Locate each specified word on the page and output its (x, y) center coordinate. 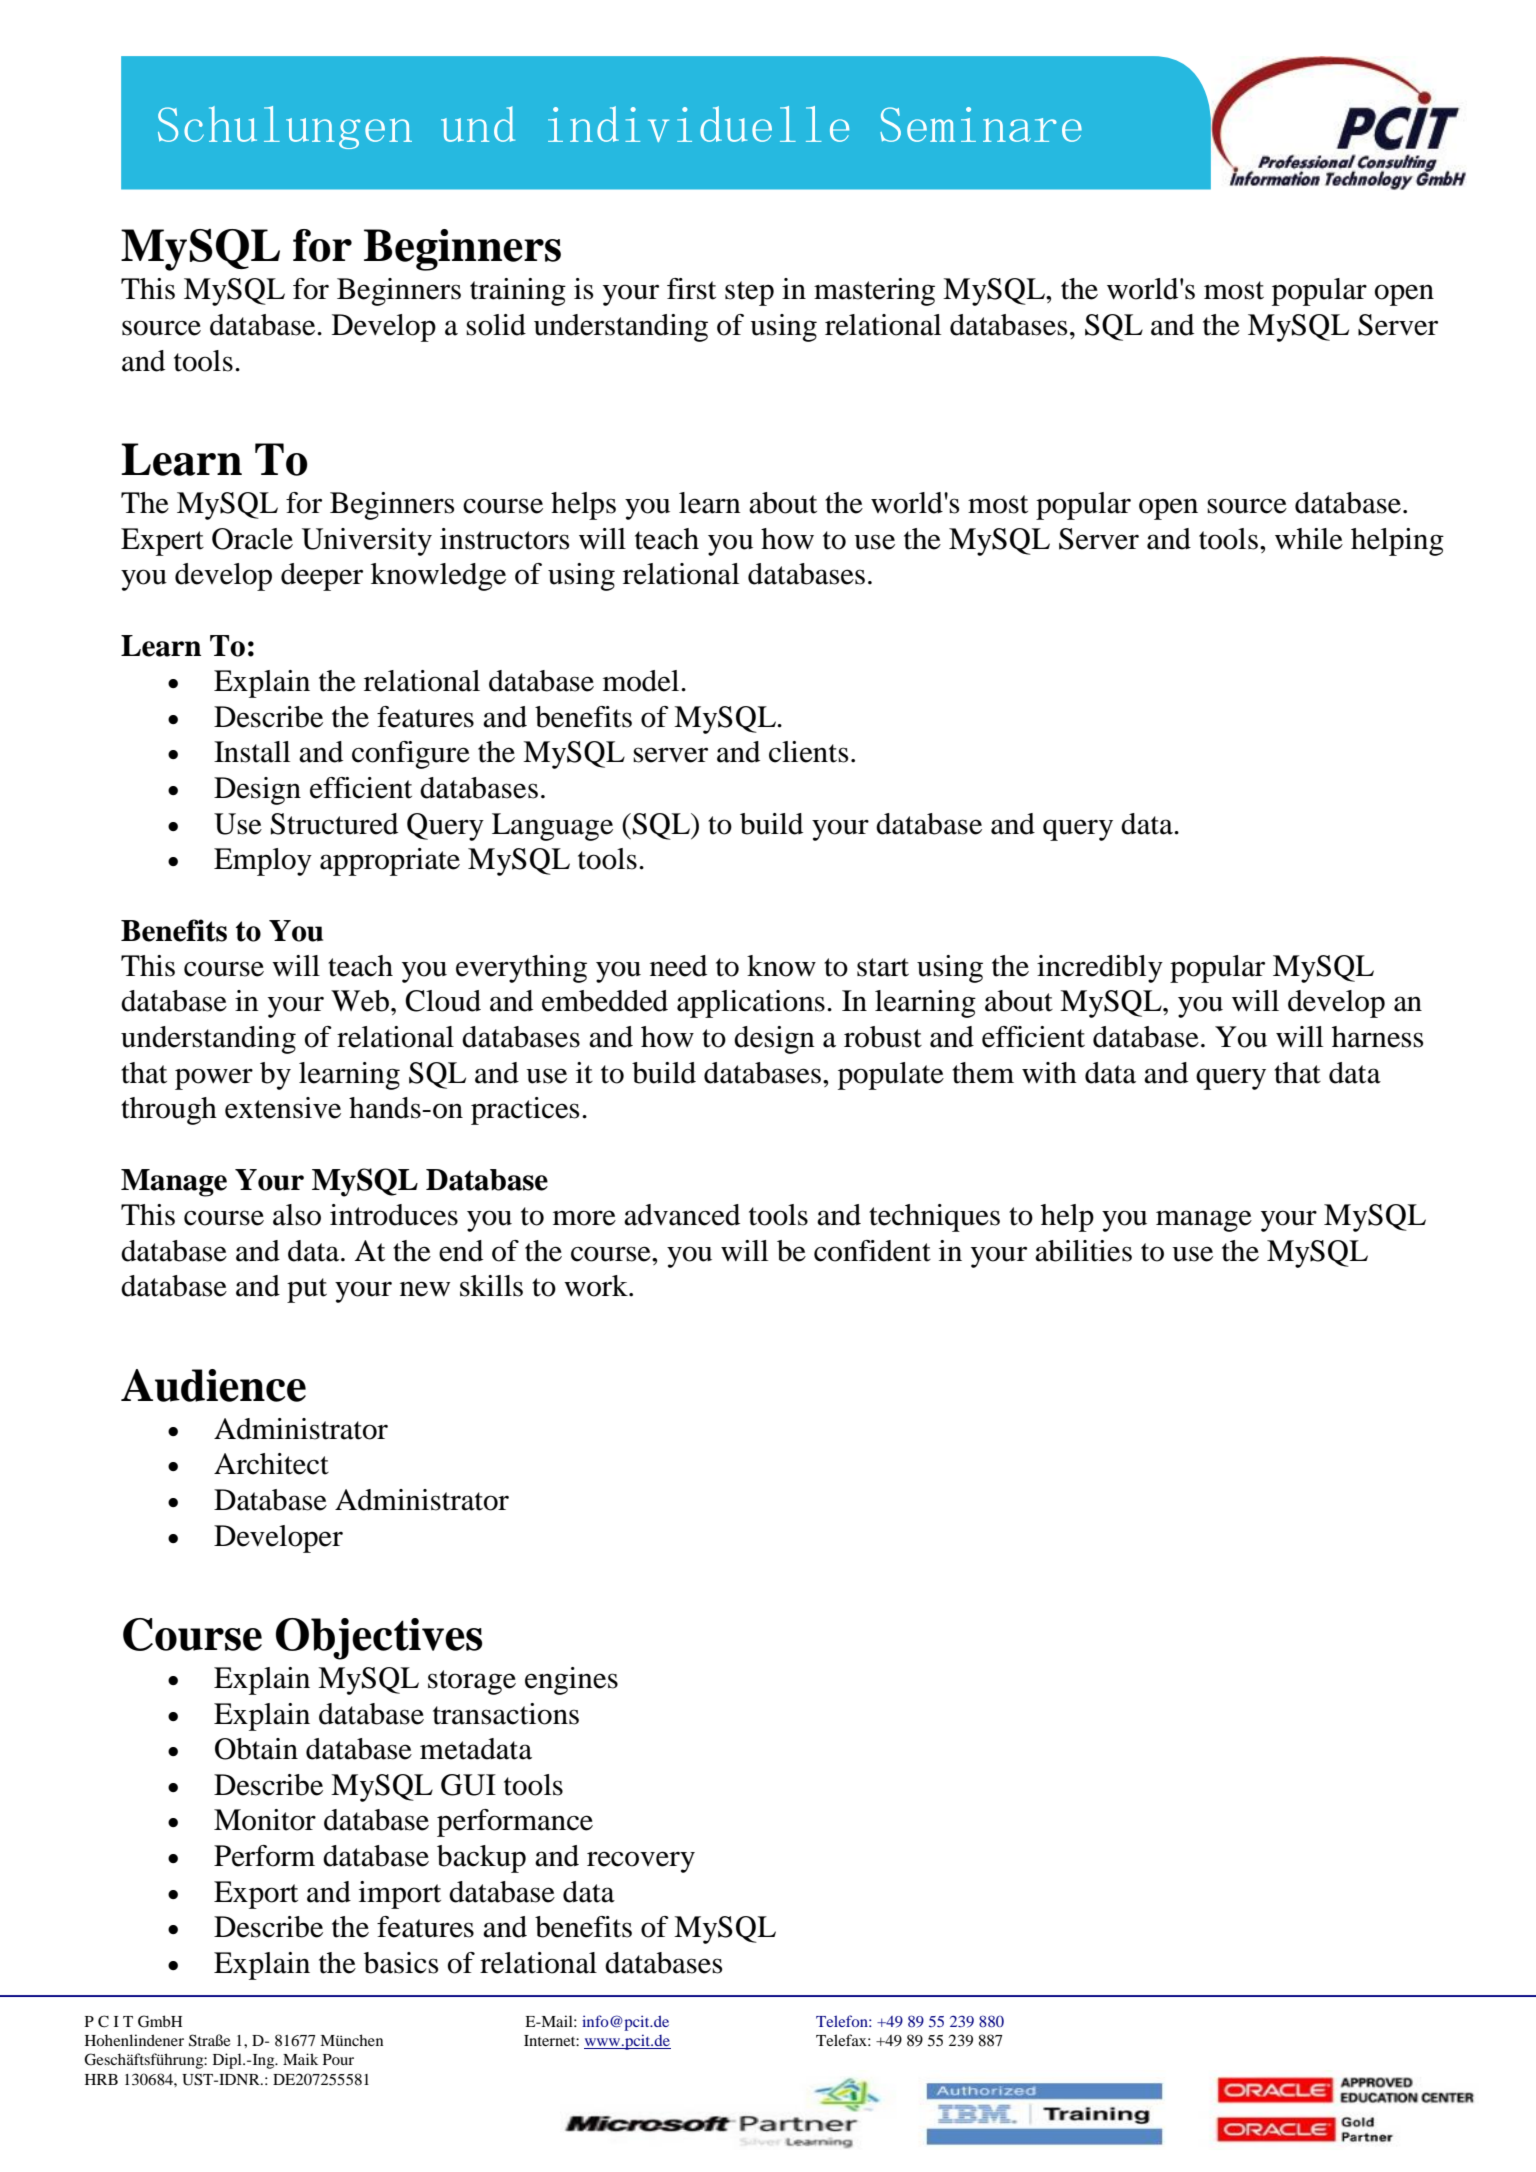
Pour (338, 2059)
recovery (641, 1862)
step (749, 293)
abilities (1083, 1251)
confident (872, 1251)
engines (571, 1681)
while (1309, 539)
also (297, 1215)
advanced (682, 1215)
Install (252, 752)
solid (496, 325)
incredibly (1100, 969)
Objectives (379, 1639)
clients (808, 752)
